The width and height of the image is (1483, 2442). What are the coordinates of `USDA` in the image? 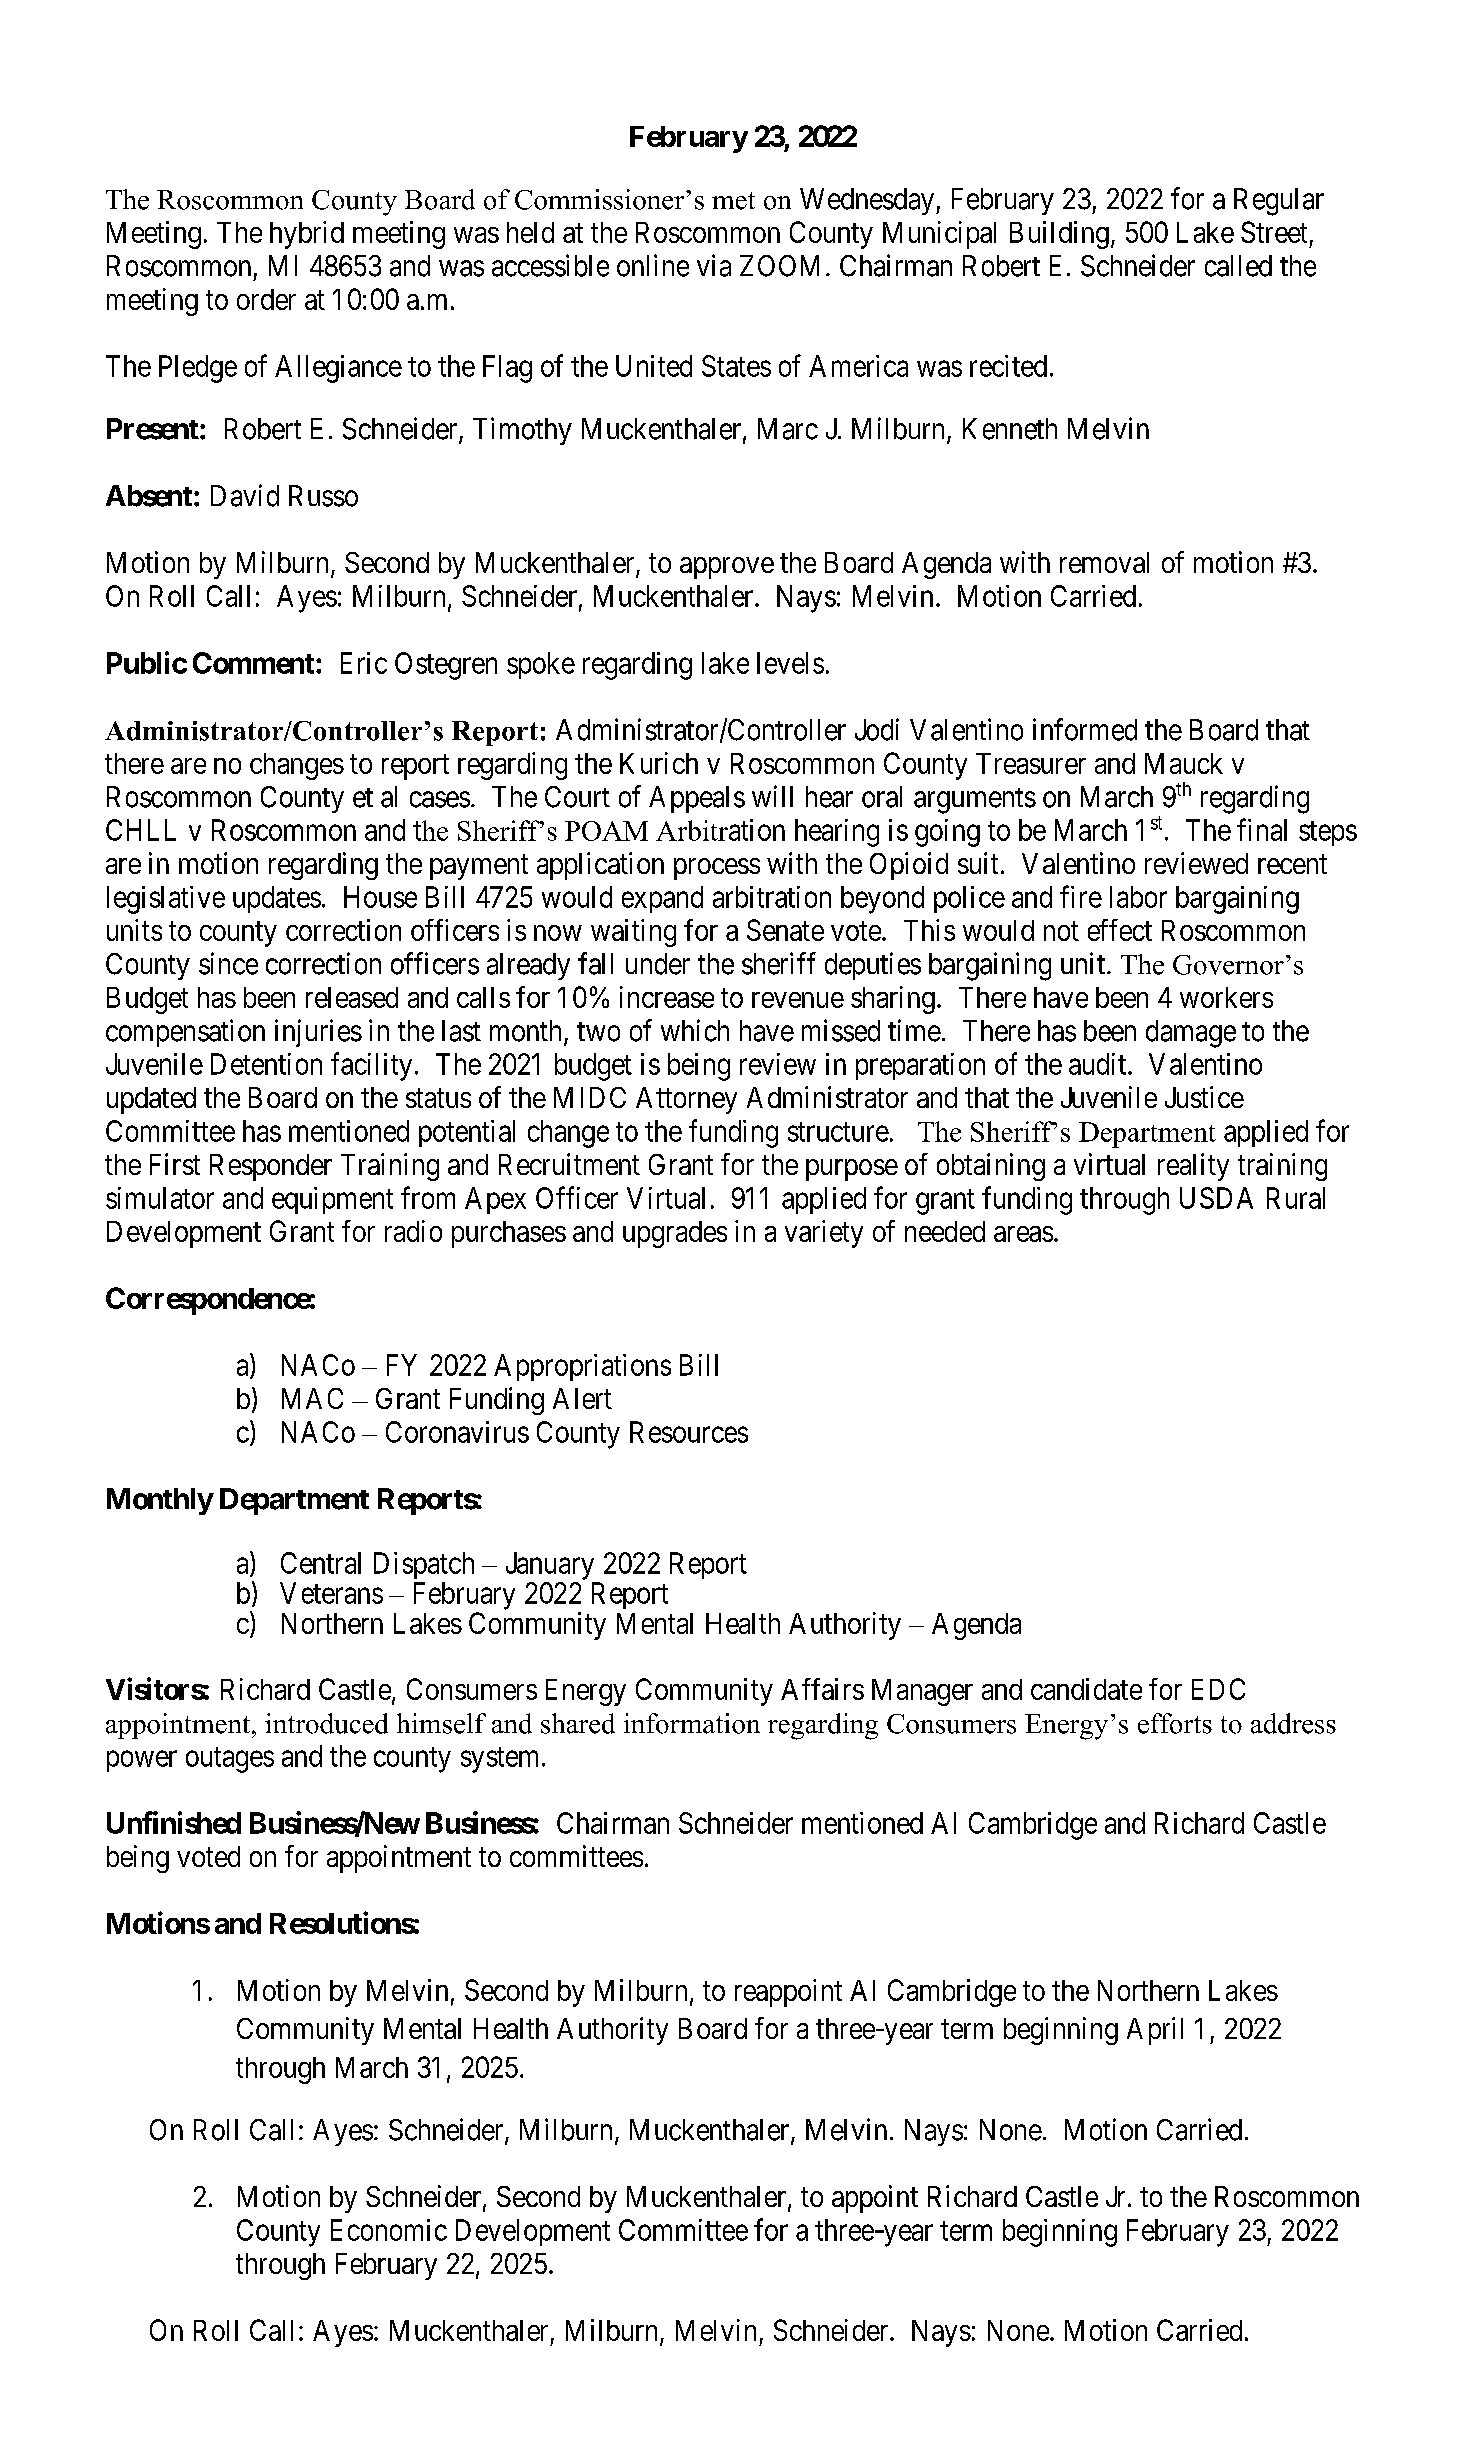 It's located at (1216, 1198).
